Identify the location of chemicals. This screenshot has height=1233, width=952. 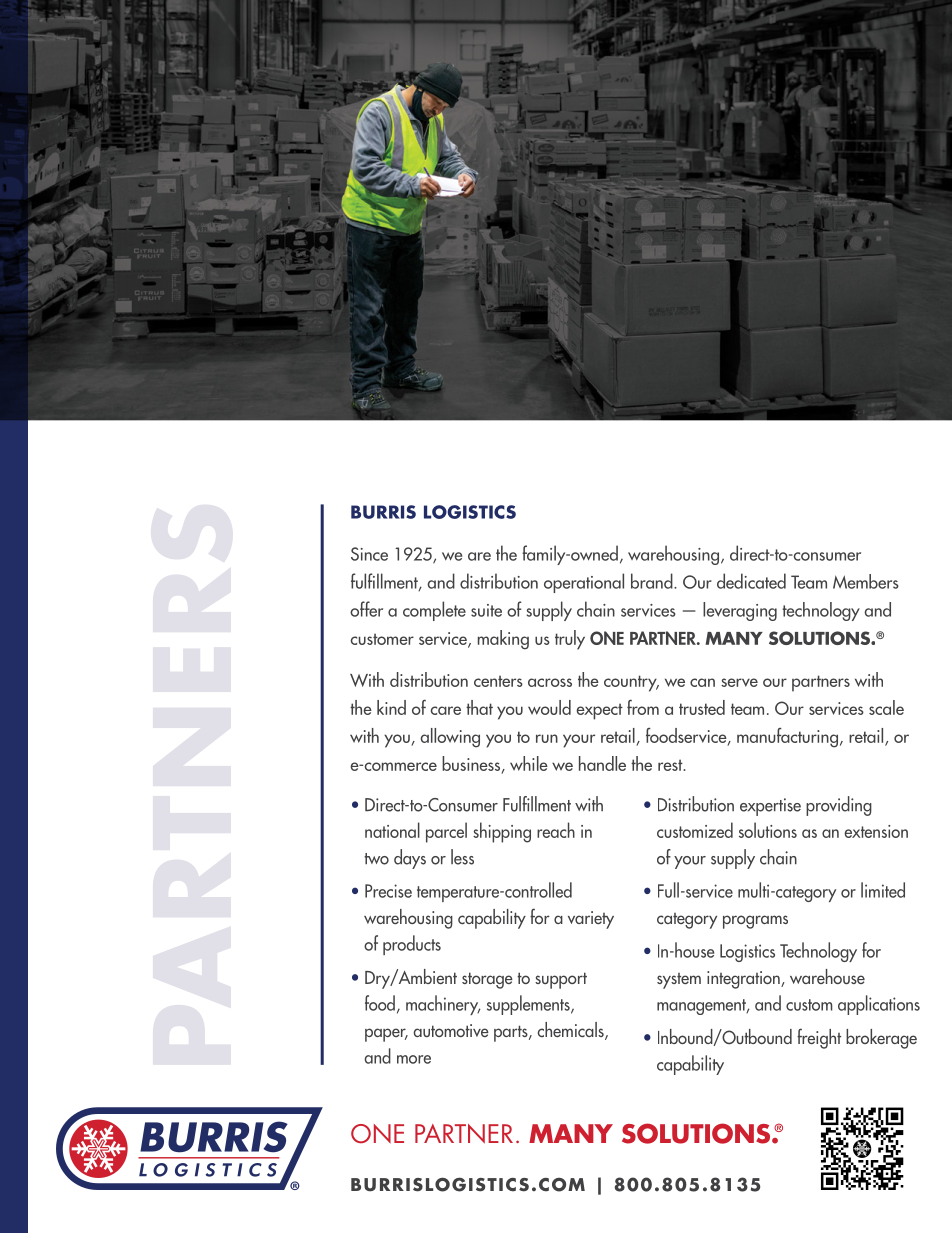
(572, 1031).
